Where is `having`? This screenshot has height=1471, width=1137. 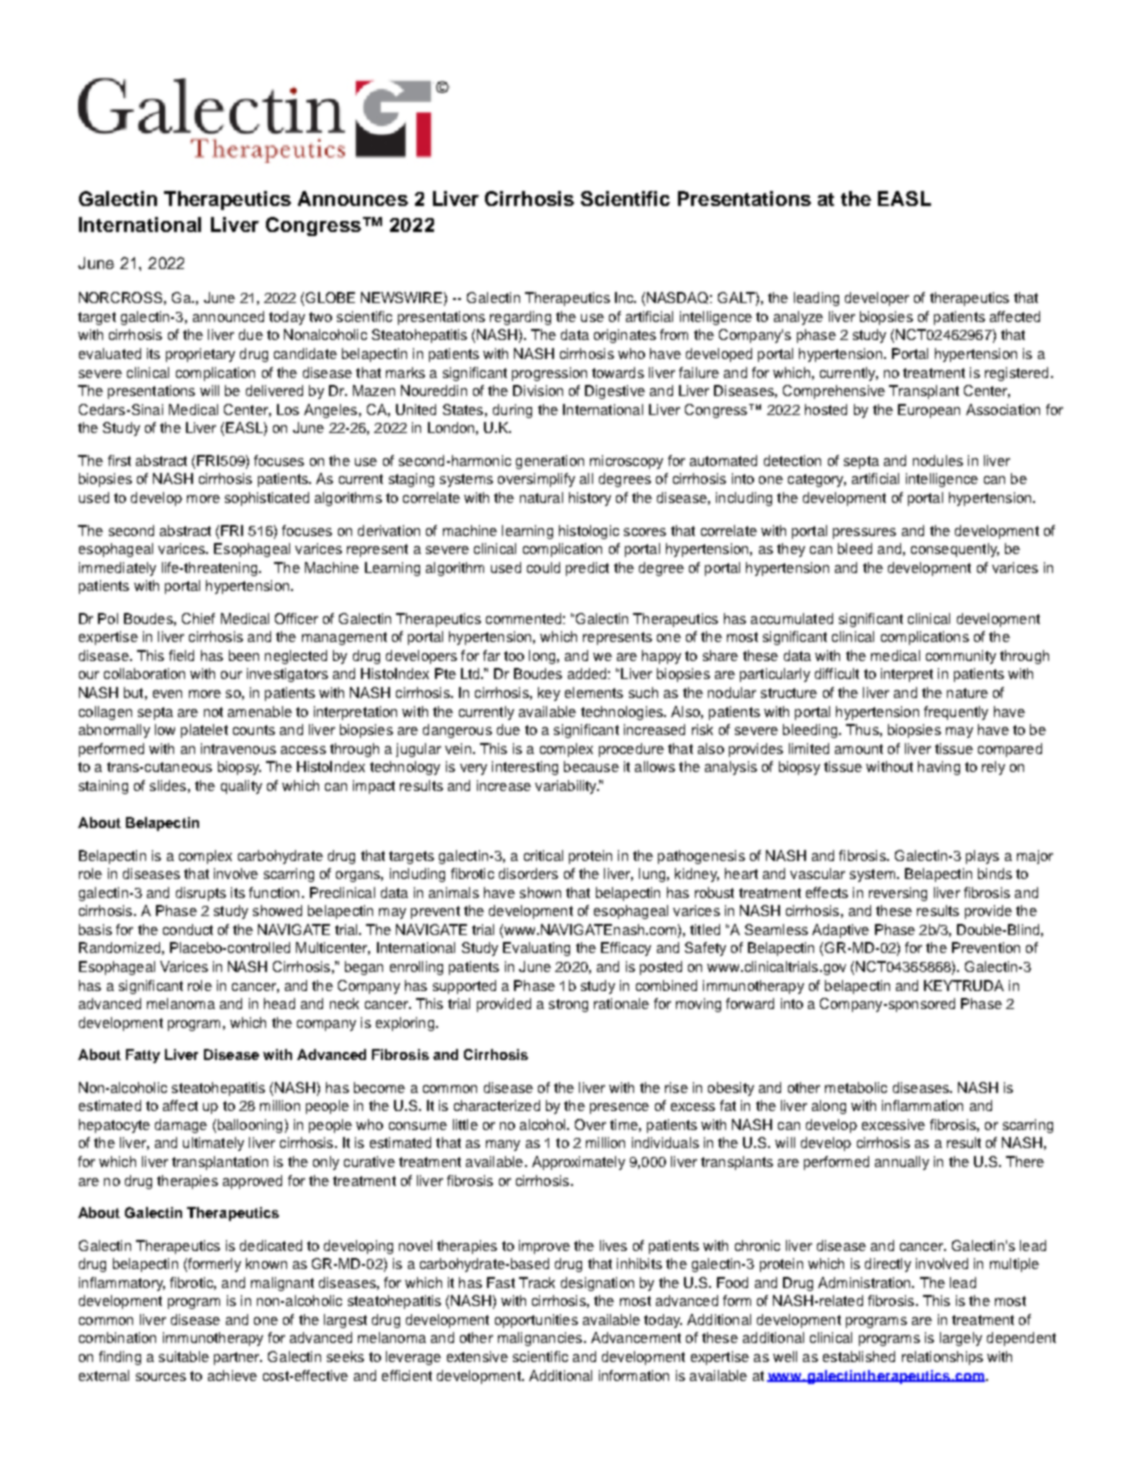
having is located at coordinates (939, 768).
